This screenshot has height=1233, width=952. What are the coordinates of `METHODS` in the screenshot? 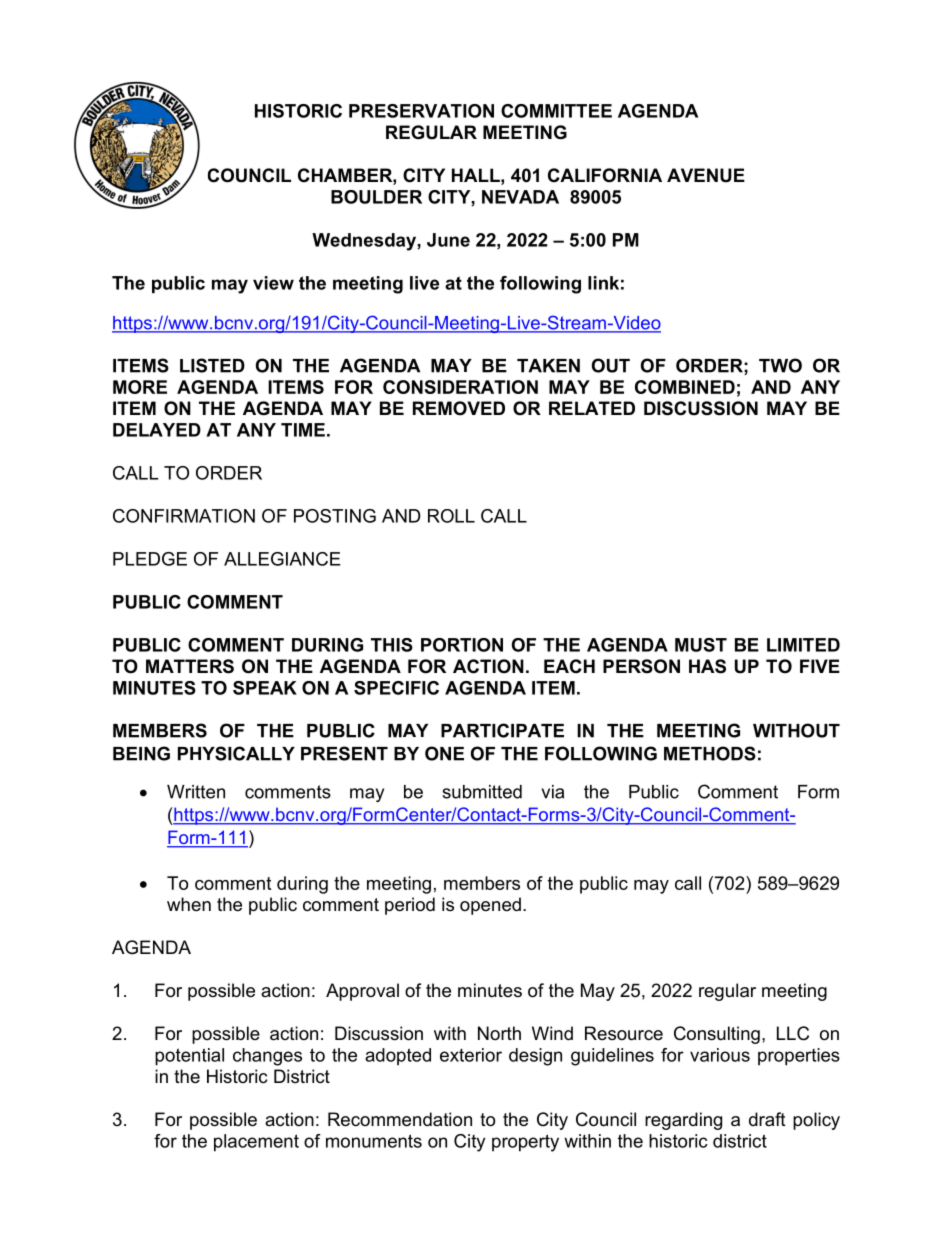 It's located at (710, 753).
